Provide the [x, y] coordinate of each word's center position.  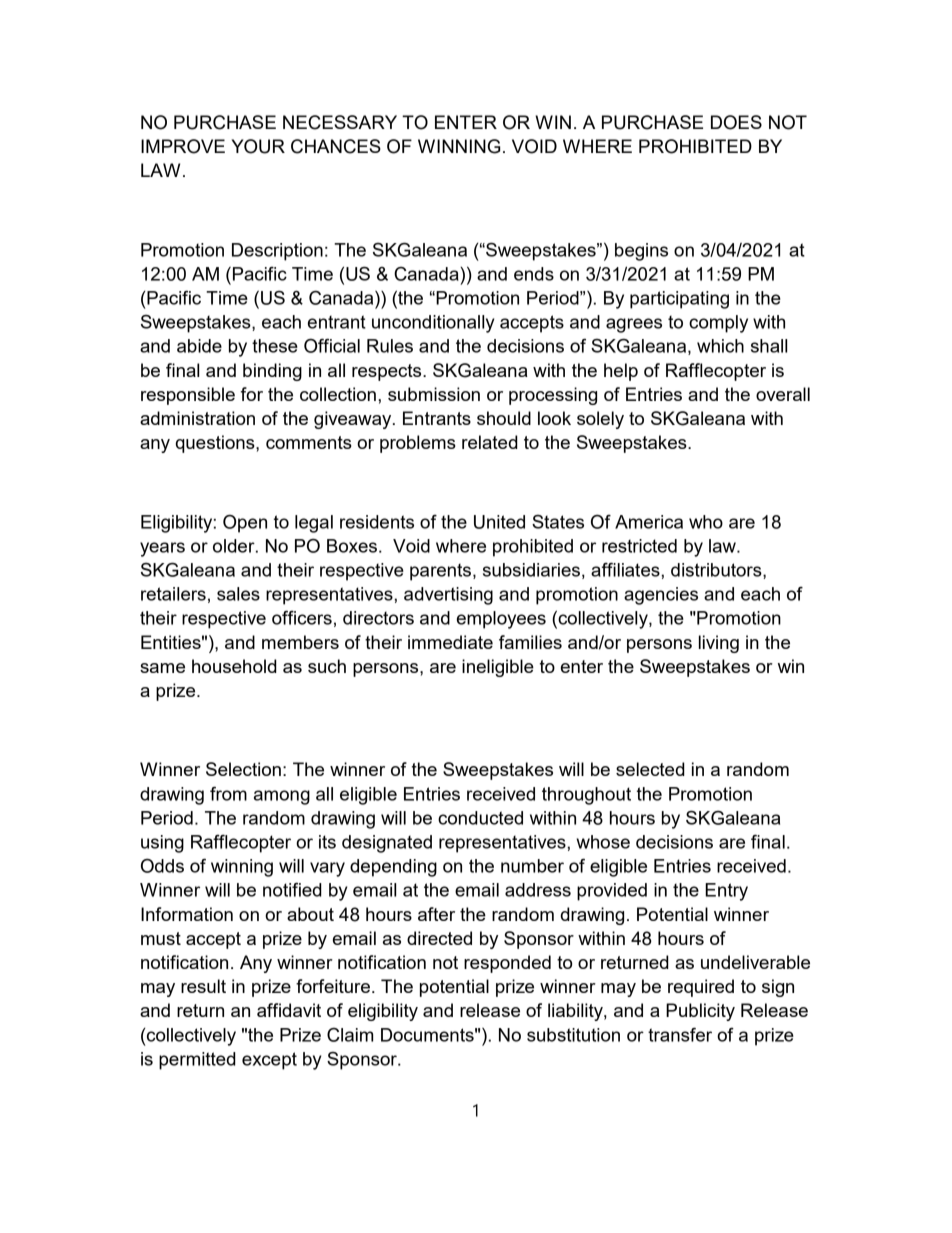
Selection [243, 769]
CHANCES [336, 146]
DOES [736, 122]
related [490, 442]
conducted [480, 818]
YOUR [258, 146]
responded [507, 964]
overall [783, 394]
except [269, 1061]
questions [216, 444]
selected [650, 769]
